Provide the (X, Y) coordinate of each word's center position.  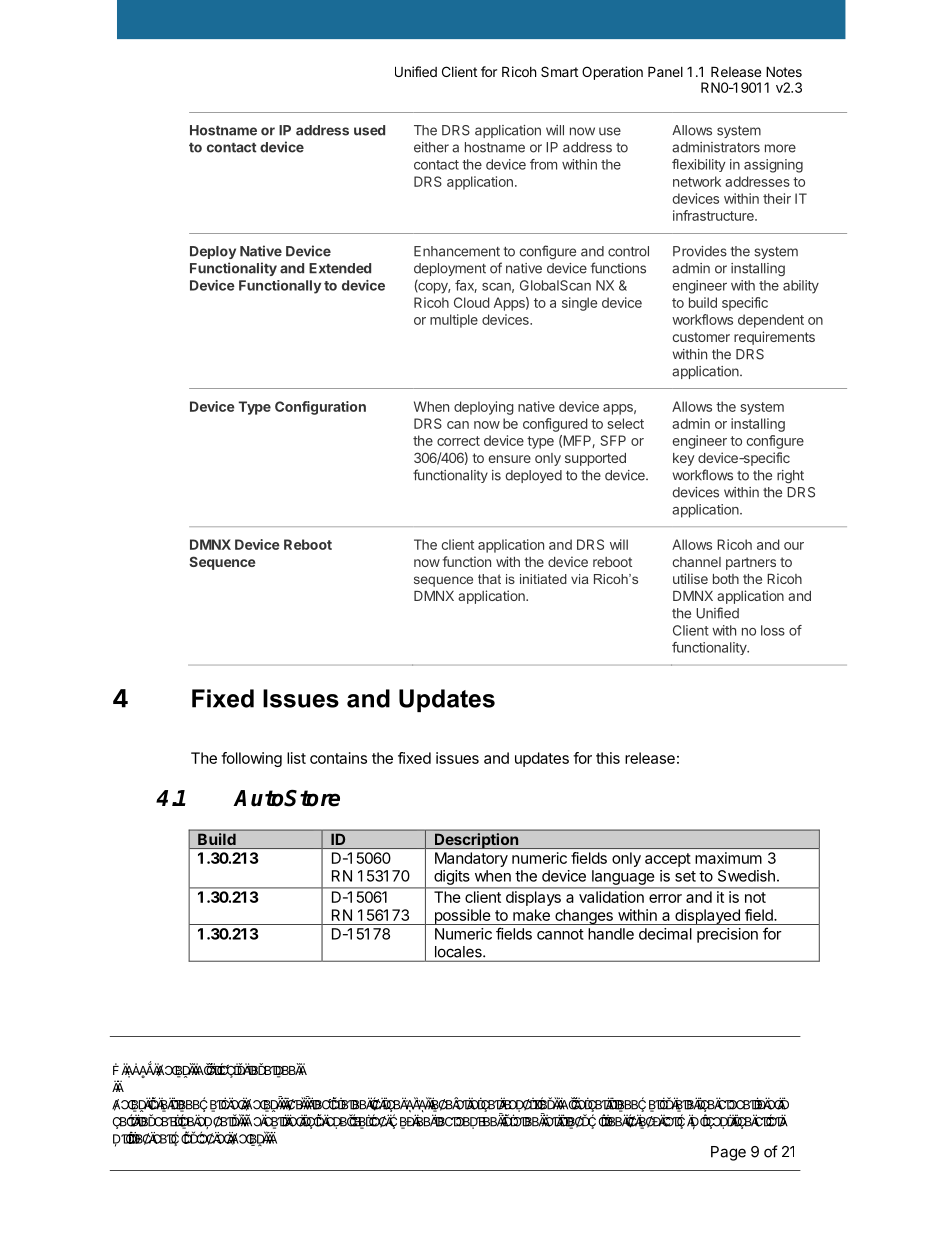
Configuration (320, 408)
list (296, 758)
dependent (771, 321)
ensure (510, 459)
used (369, 130)
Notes (784, 71)
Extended (340, 268)
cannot (560, 934)
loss (773, 630)
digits (451, 877)
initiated (543, 579)
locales (459, 952)
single (579, 304)
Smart (559, 71)
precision (727, 935)
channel (697, 562)
